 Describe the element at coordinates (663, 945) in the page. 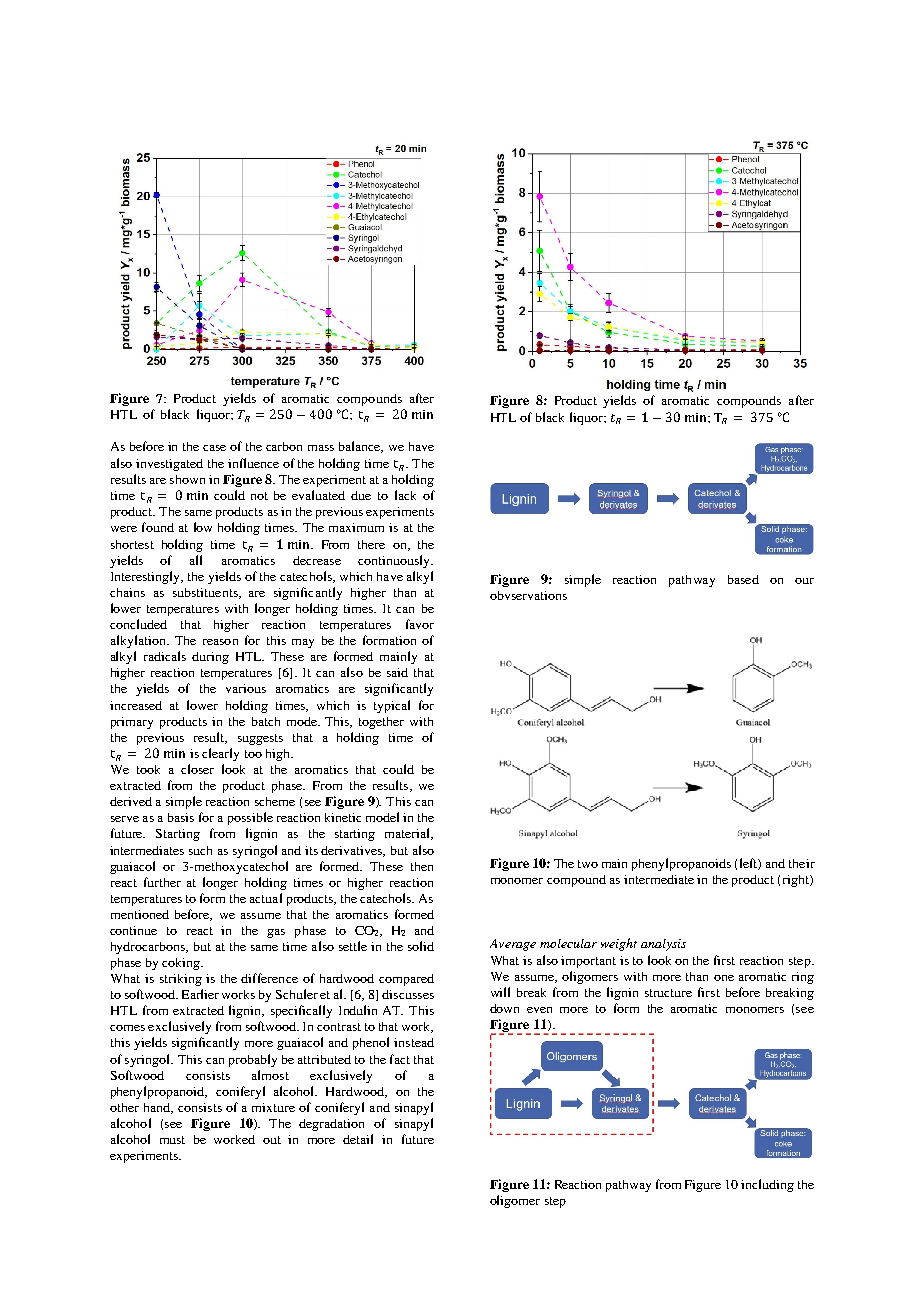

I see `analysis` at that location.
